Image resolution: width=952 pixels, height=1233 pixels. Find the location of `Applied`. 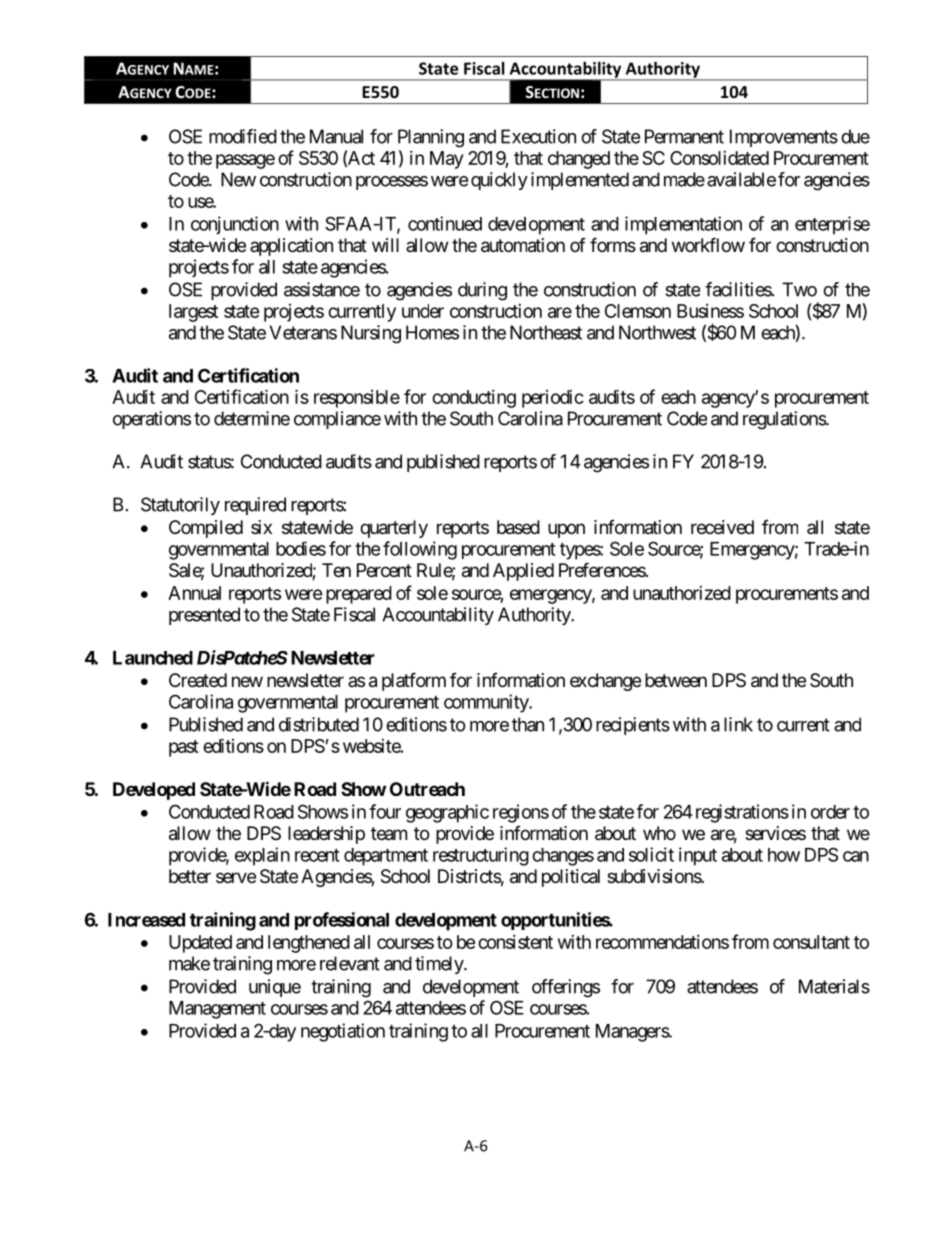

Applied is located at coordinates (523, 572).
